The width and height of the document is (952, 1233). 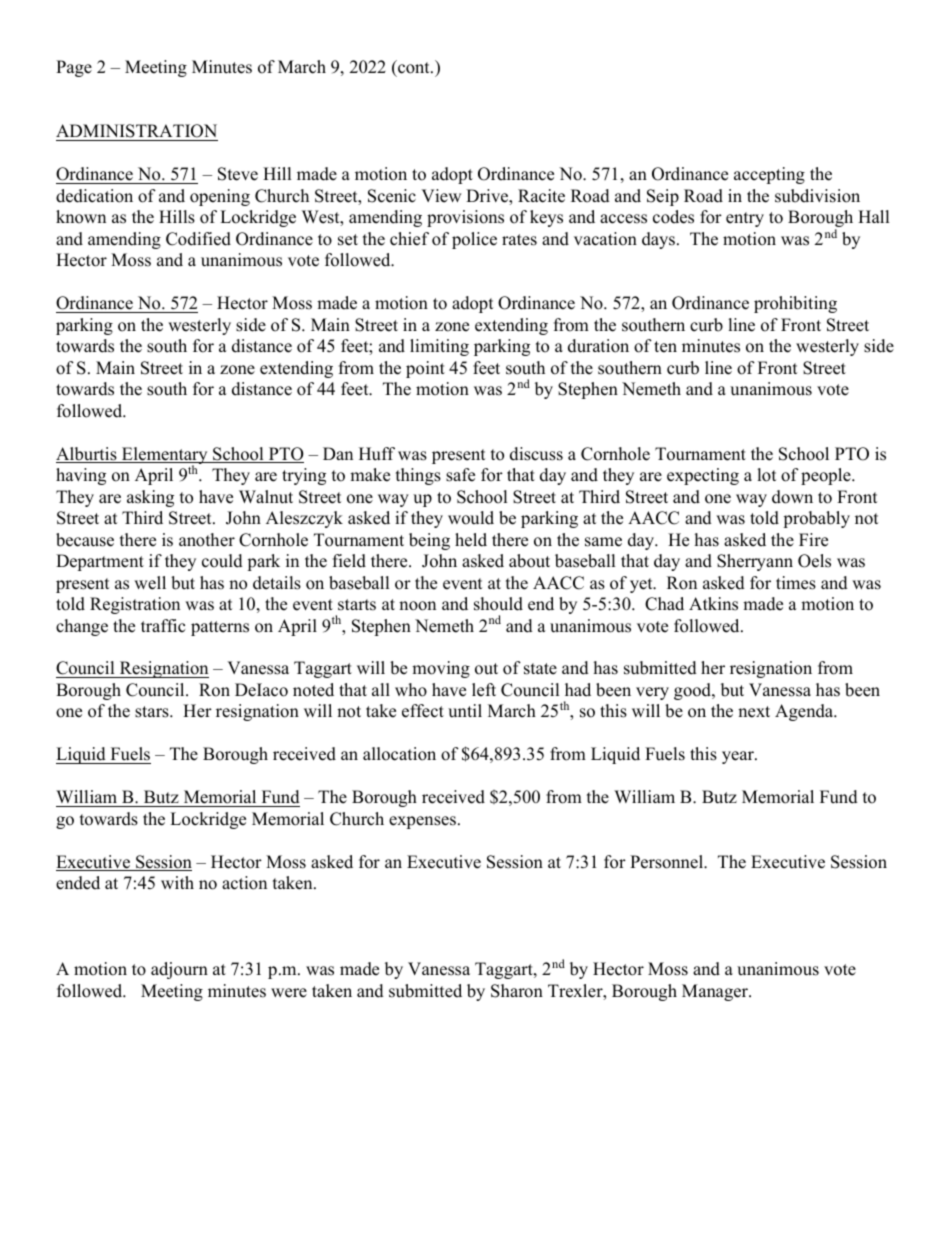 What do you see at coordinates (289, 993) in the document?
I see `were` at bounding box center [289, 993].
